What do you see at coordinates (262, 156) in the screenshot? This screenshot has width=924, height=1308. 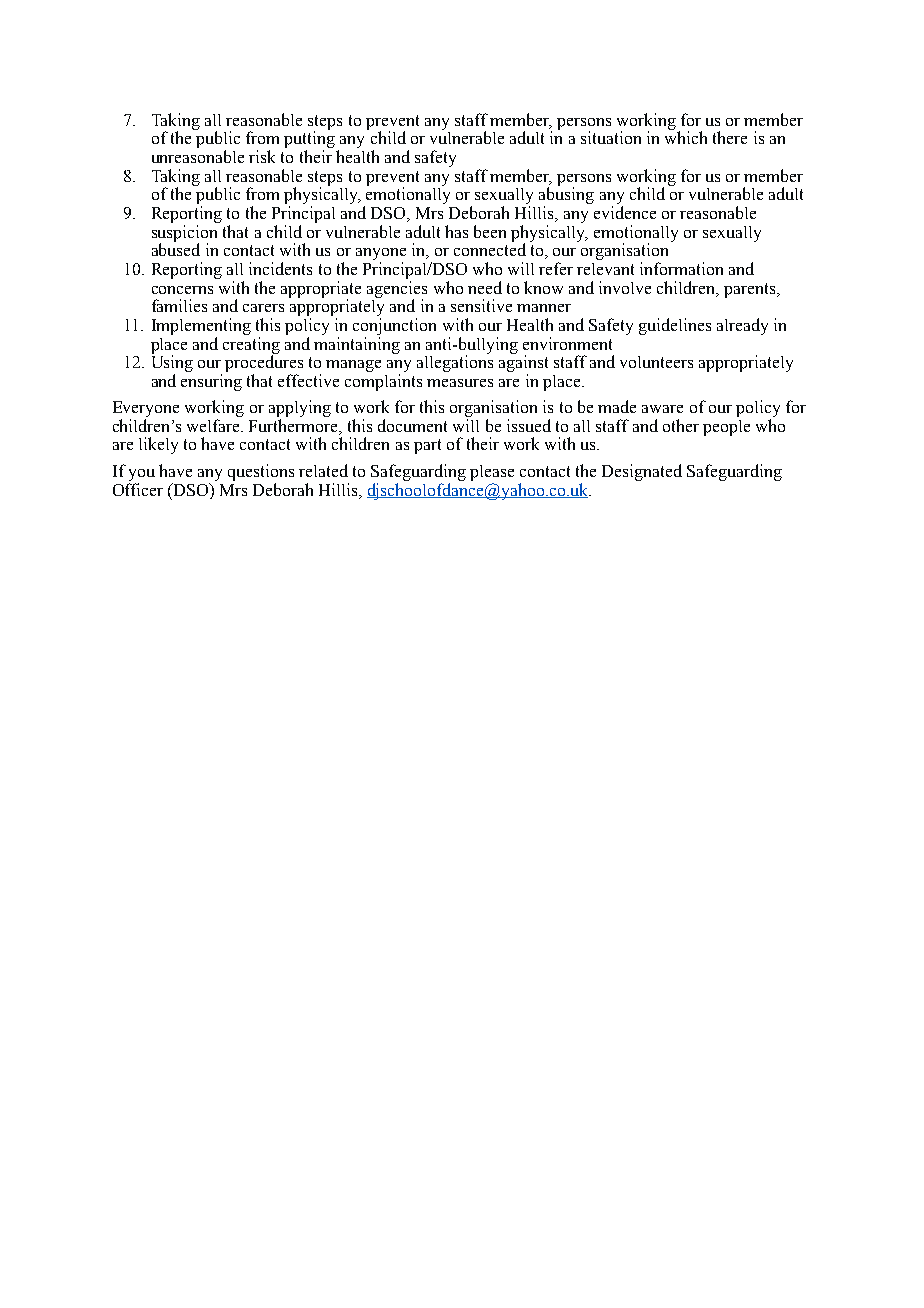 I see `risk` at bounding box center [262, 156].
